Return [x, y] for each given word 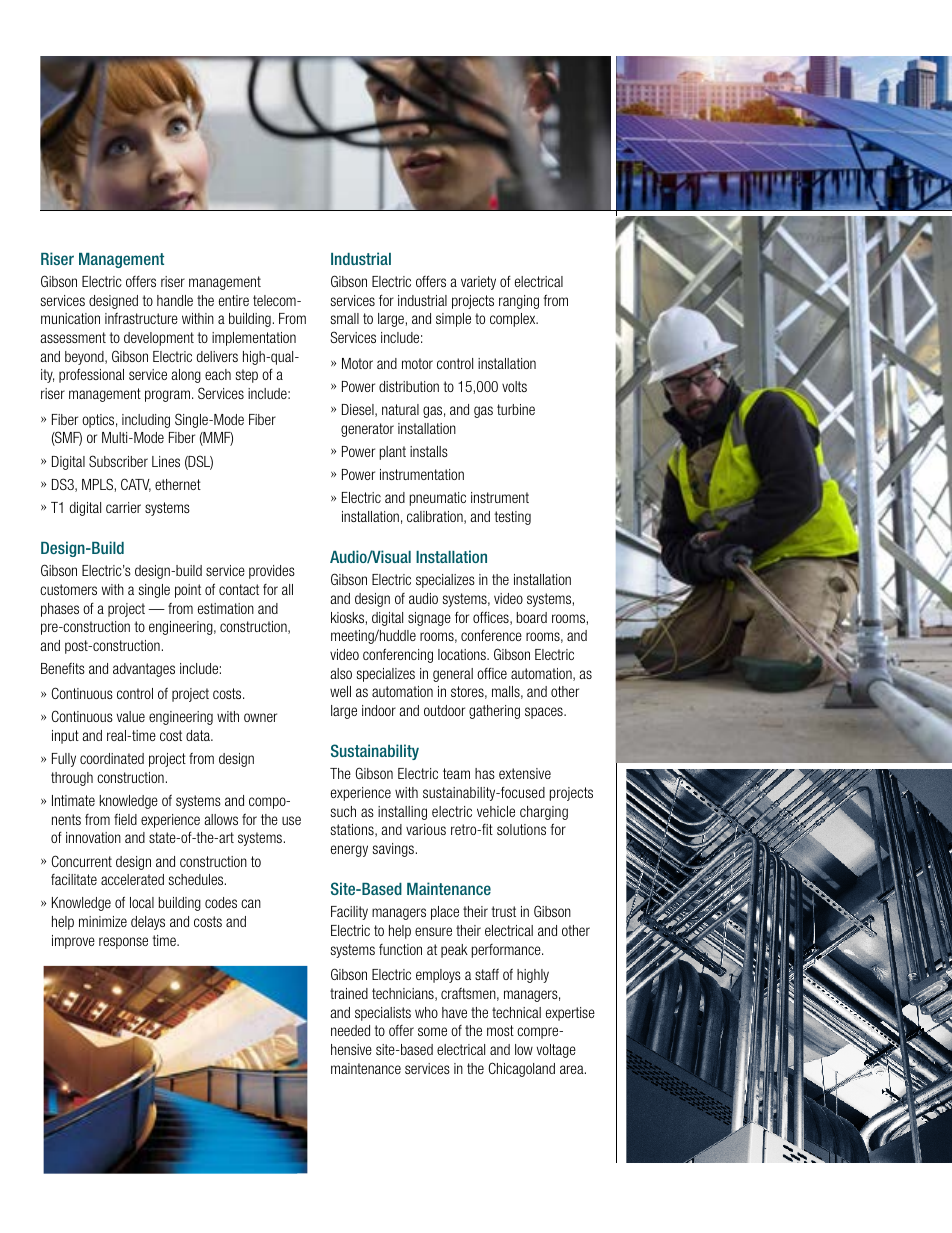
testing [512, 518]
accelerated [132, 879]
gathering [494, 712]
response [123, 943]
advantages [144, 670]
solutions [521, 829]
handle [175, 300]
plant [393, 453]
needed [350, 1030]
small [345, 318]
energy [349, 851]
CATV [136, 485]
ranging [519, 302]
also [341, 673]
